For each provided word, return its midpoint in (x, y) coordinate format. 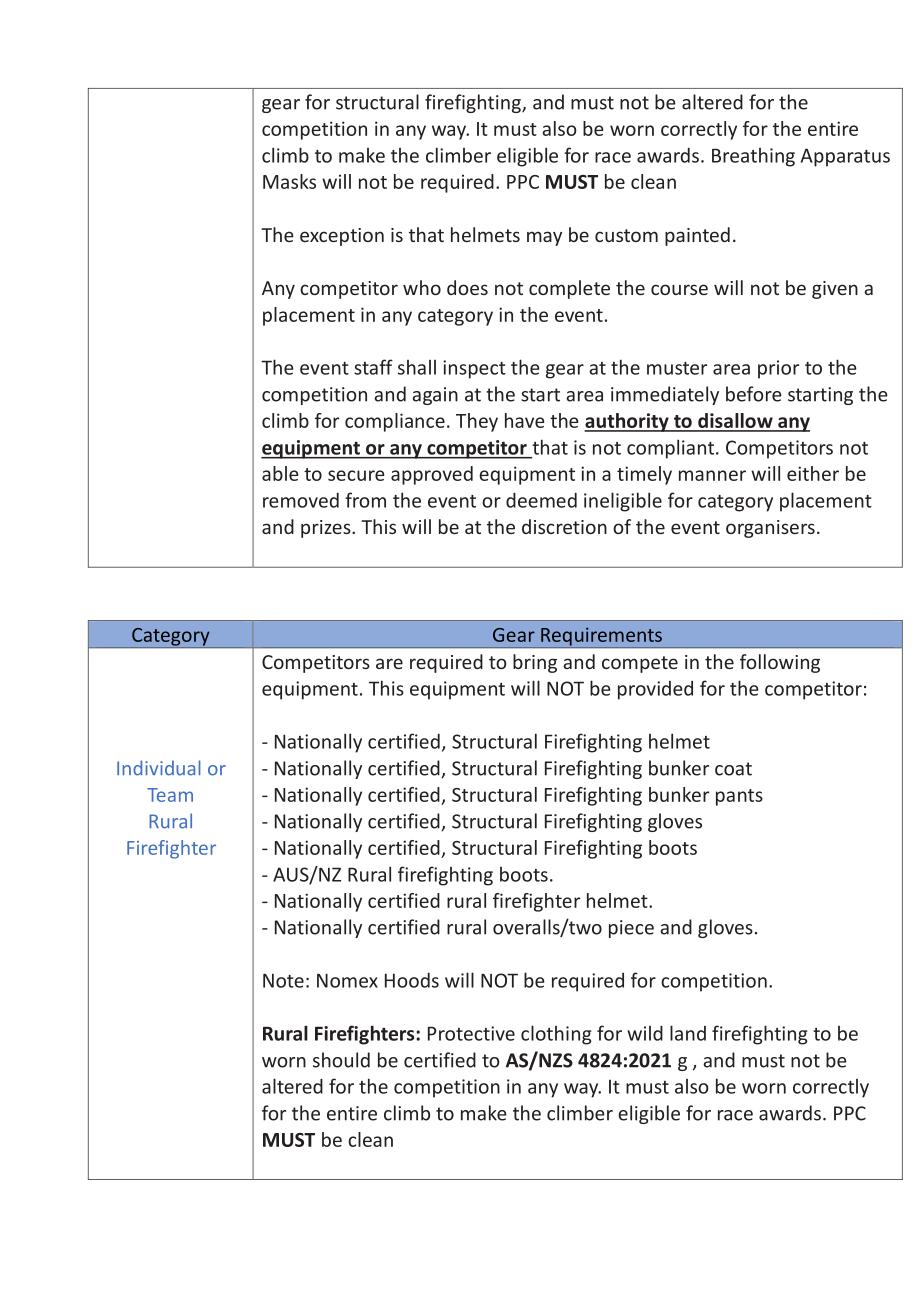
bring (535, 663)
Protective (471, 1033)
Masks (289, 181)
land (688, 1033)
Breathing (753, 157)
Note (283, 980)
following (780, 663)
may (544, 238)
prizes (327, 529)
